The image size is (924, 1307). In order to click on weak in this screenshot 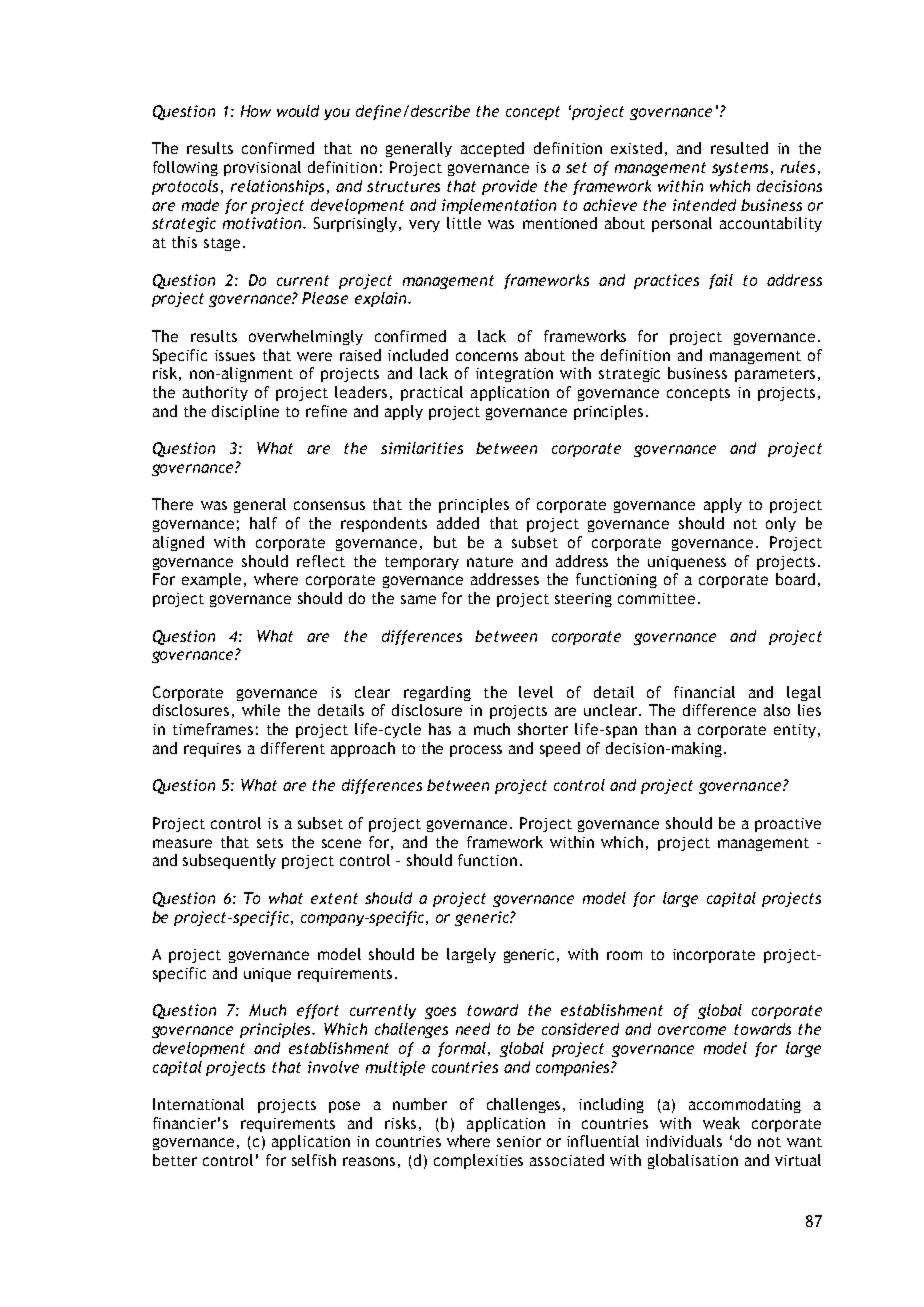, I will do `click(721, 1123)`.
